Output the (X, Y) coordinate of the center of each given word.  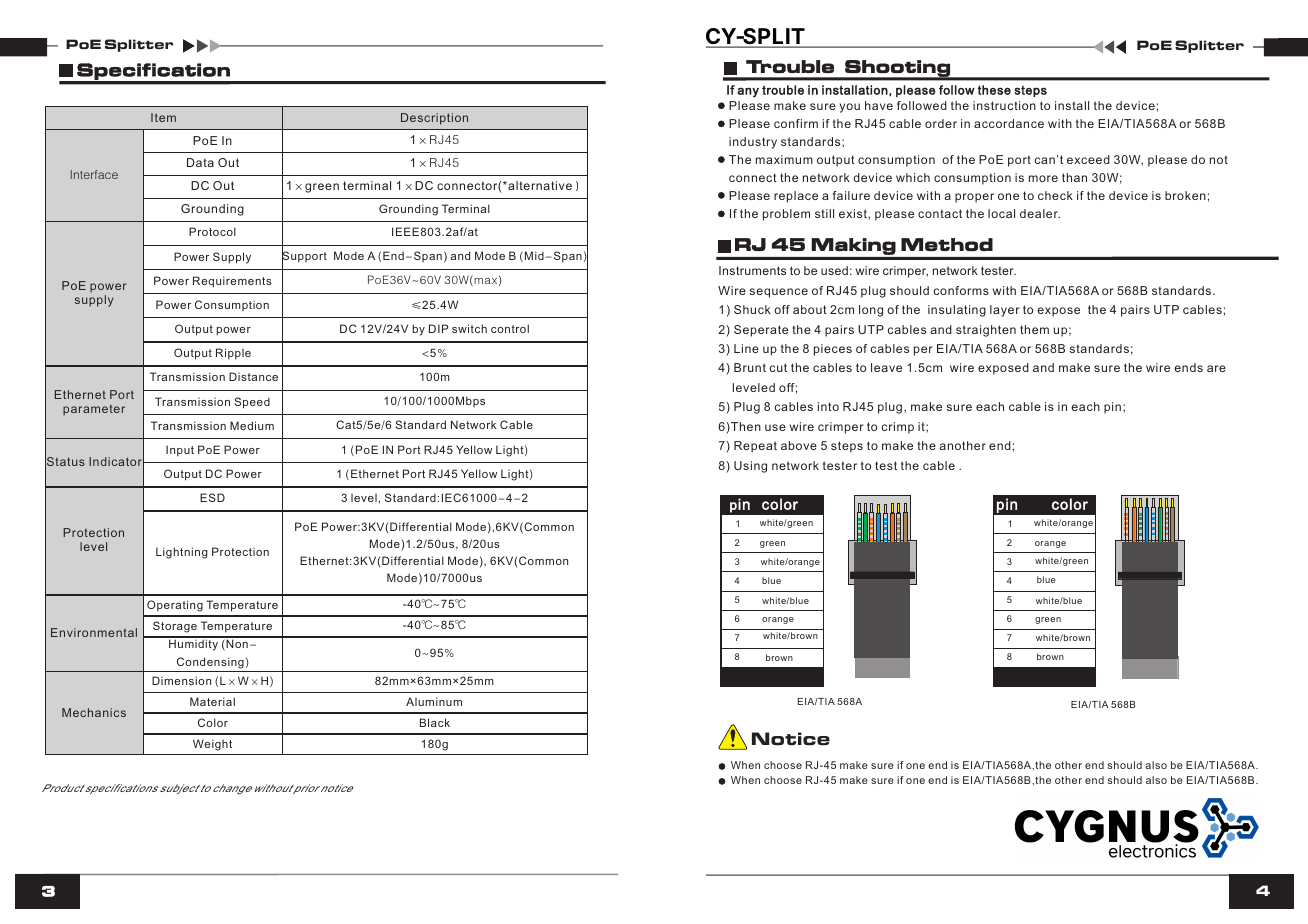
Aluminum (434, 701)
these (994, 90)
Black (435, 722)
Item (163, 117)
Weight (212, 745)
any (748, 92)
